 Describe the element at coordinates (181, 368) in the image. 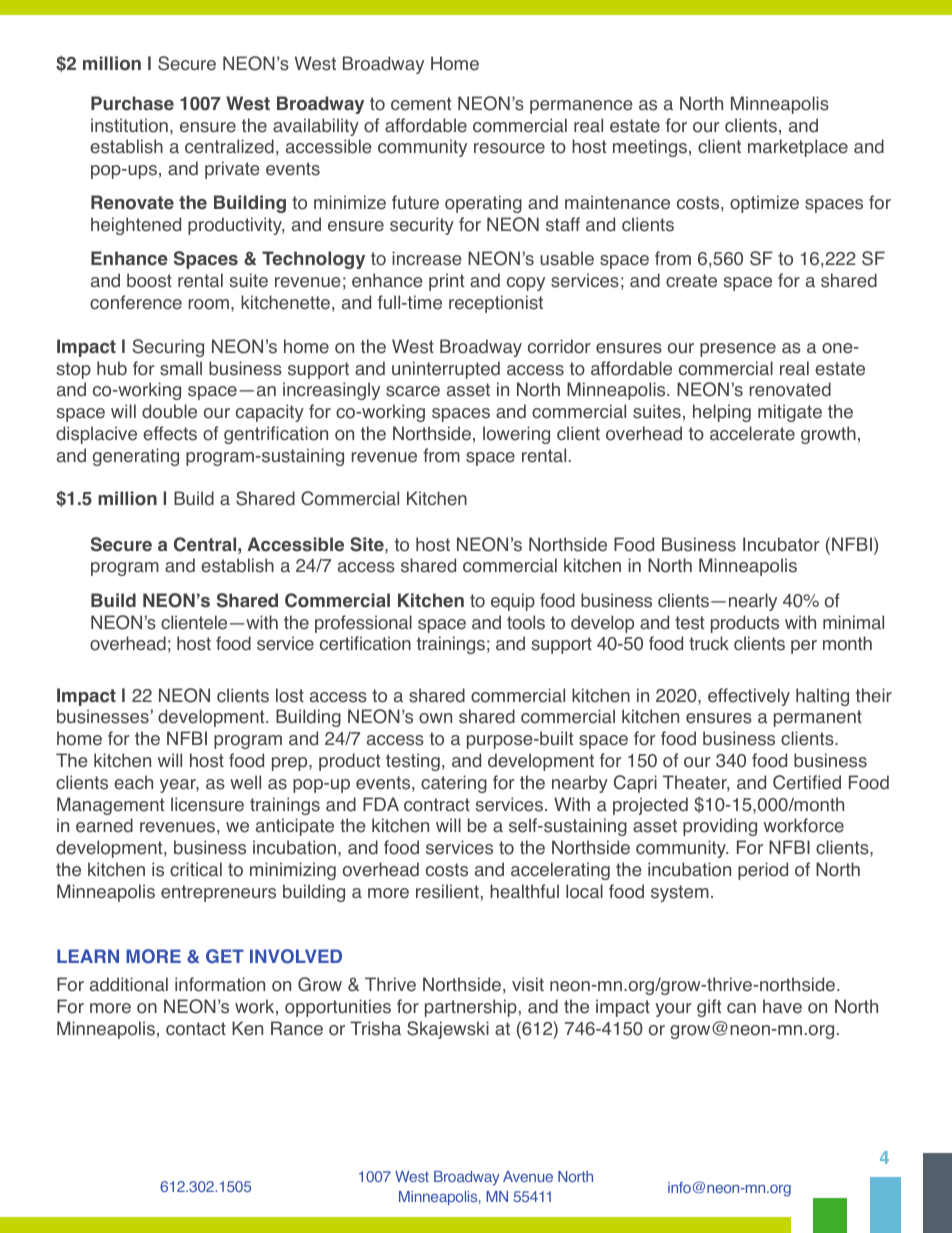

I see `small` at that location.
